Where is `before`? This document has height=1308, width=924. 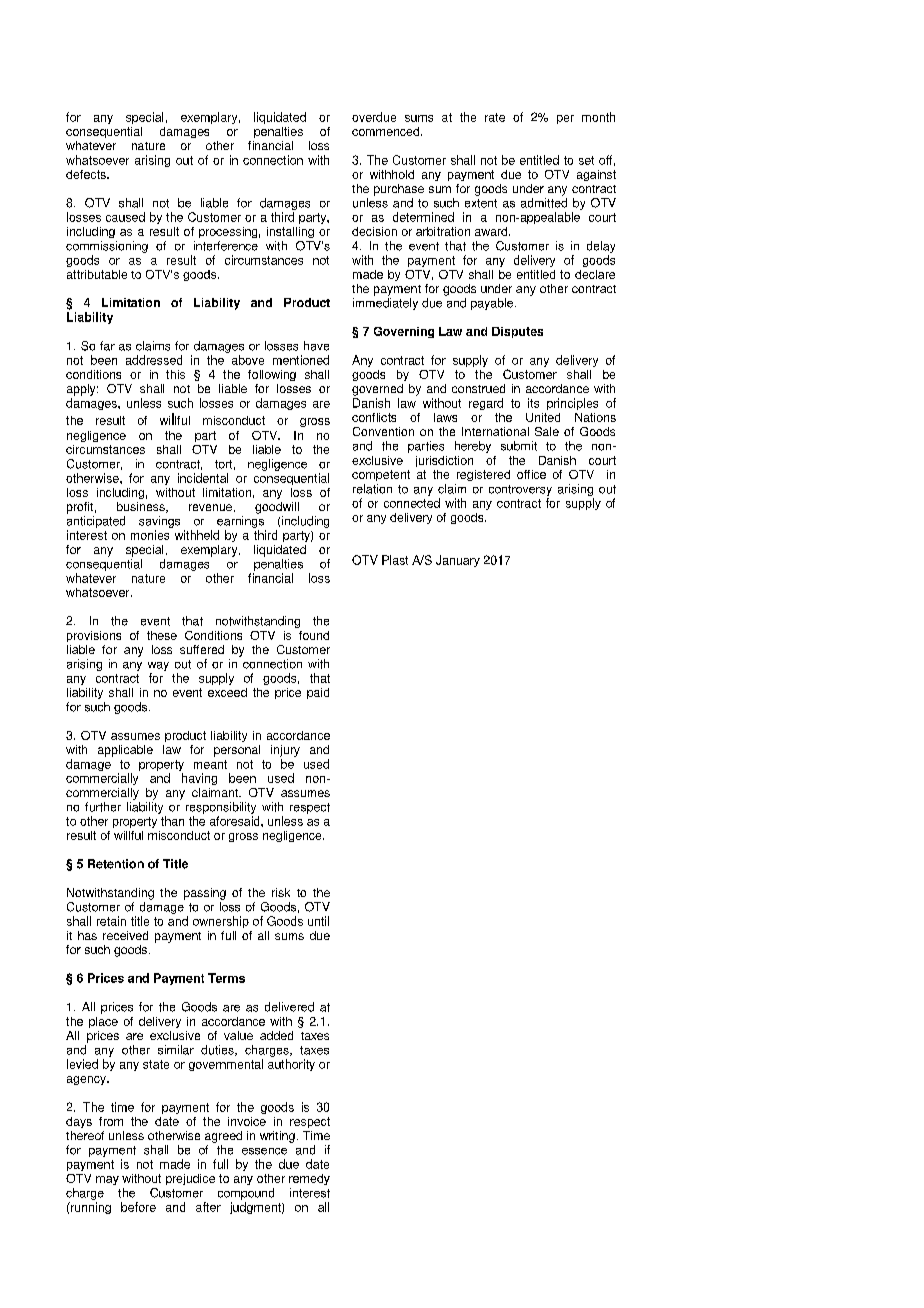 before is located at coordinates (138, 1207).
